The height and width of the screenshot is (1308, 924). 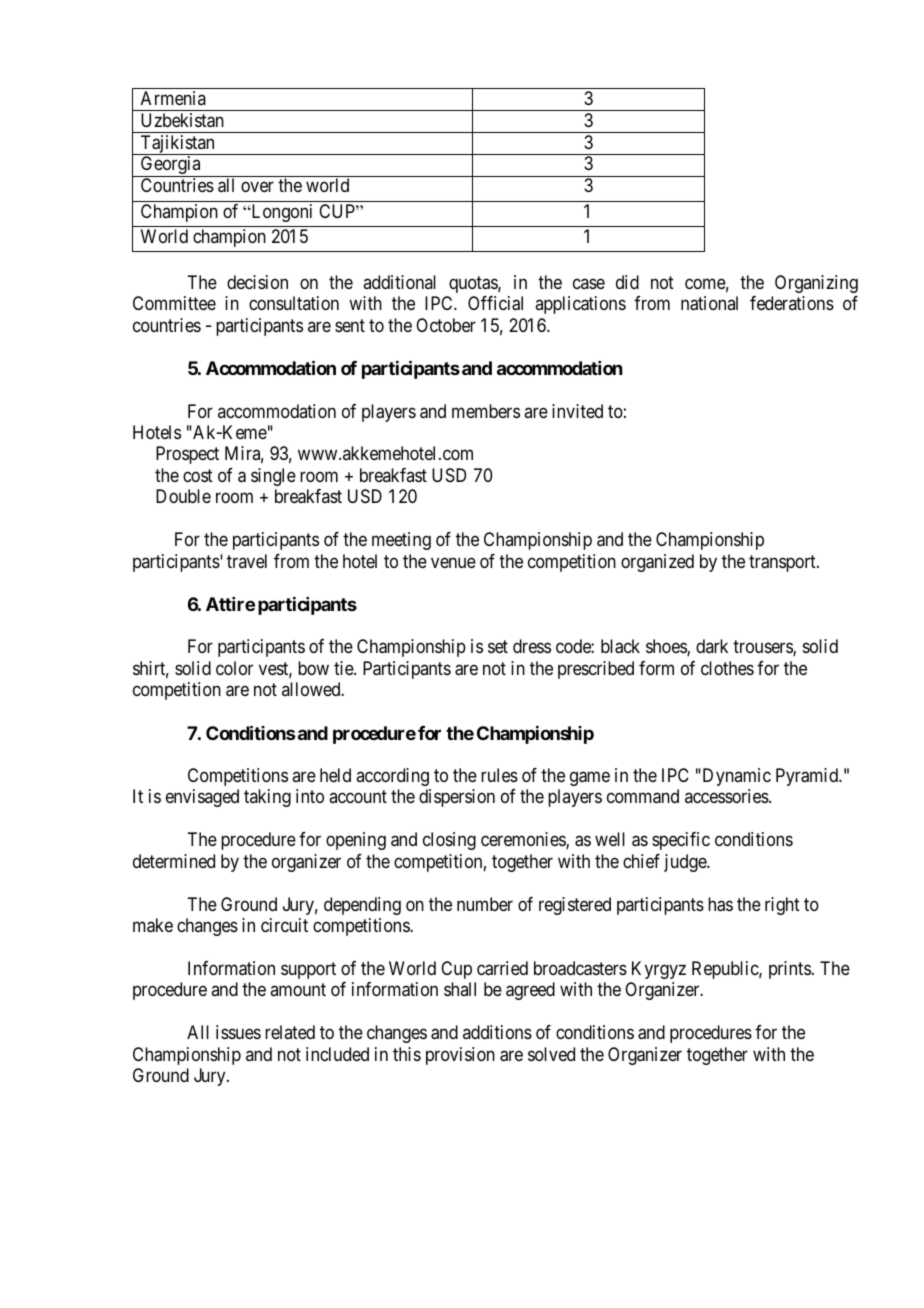 What do you see at coordinates (486, 411) in the screenshot?
I see `members` at bounding box center [486, 411].
